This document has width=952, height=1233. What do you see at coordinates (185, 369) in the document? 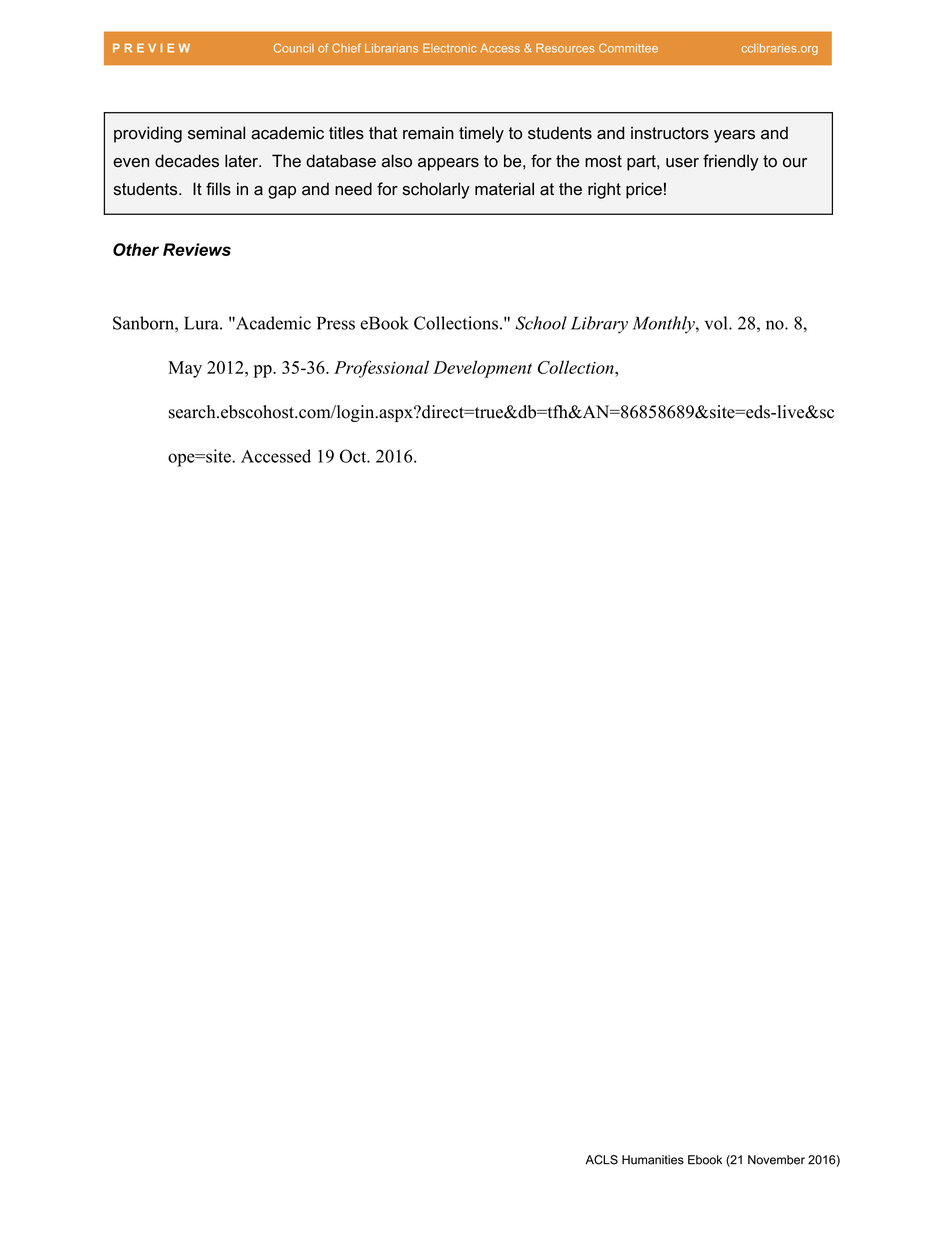
I see `May` at bounding box center [185, 369].
